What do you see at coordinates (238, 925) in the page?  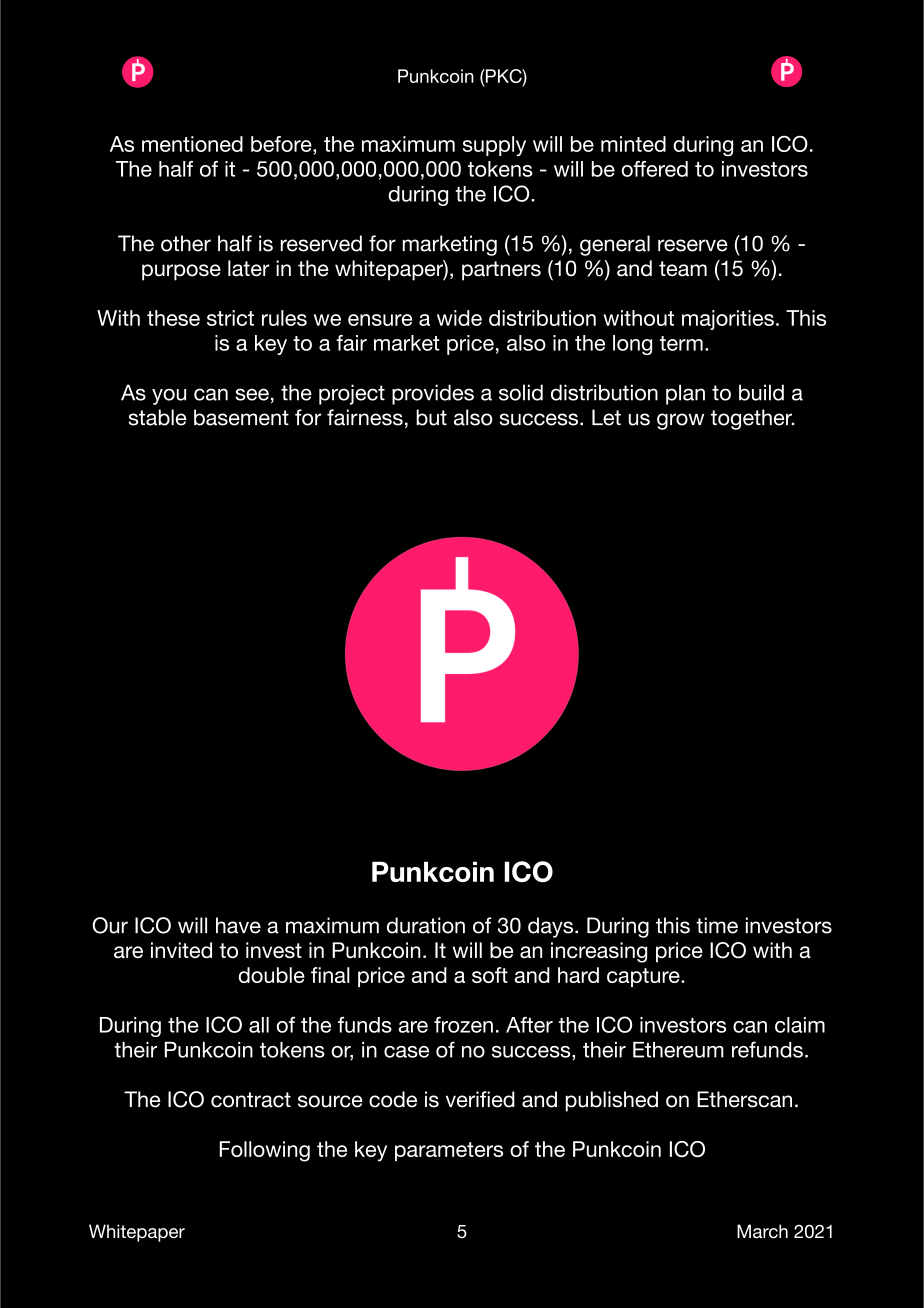 I see `have` at bounding box center [238, 925].
